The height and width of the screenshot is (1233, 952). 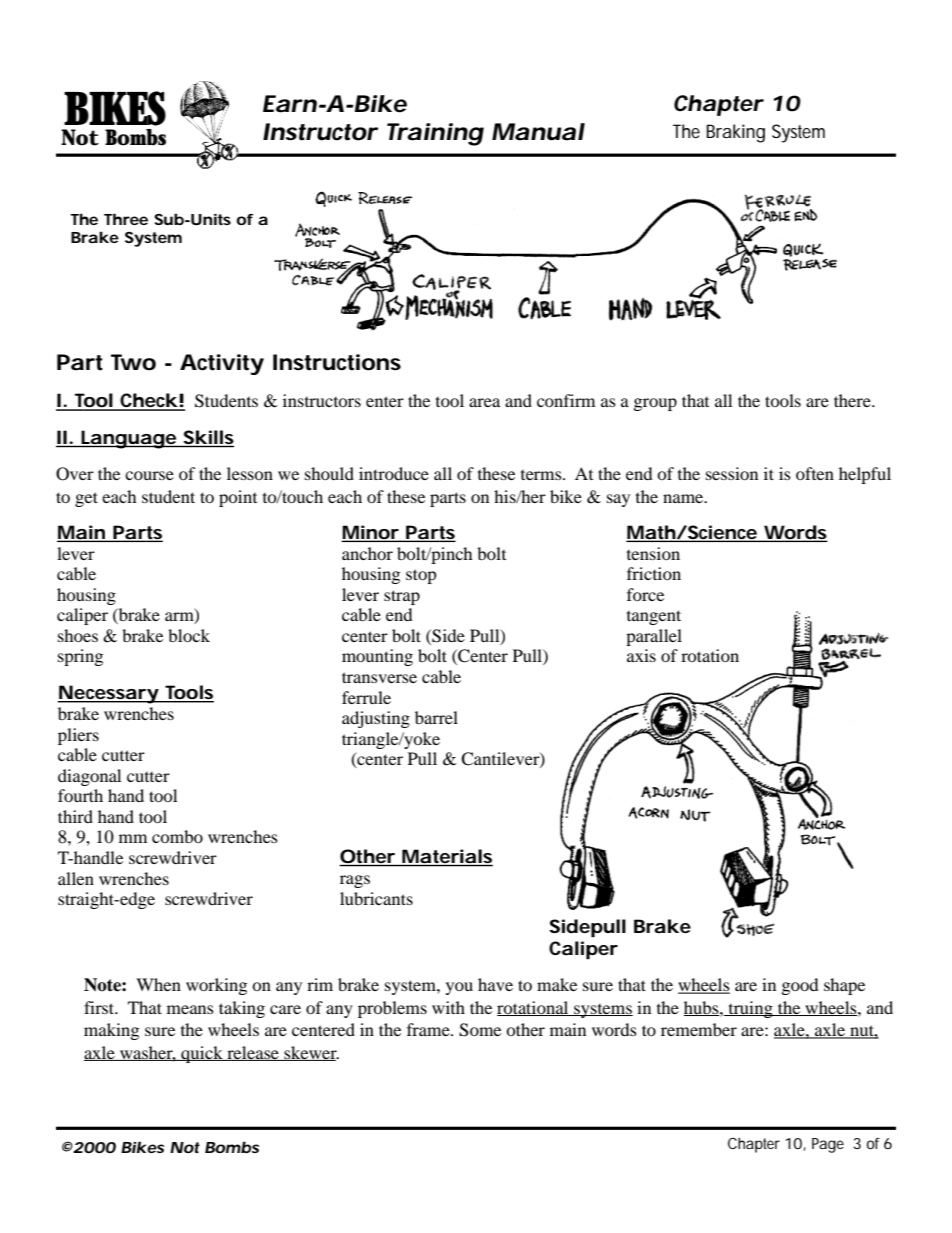 What do you see at coordinates (126, 219) in the screenshot?
I see `Three` at bounding box center [126, 219].
